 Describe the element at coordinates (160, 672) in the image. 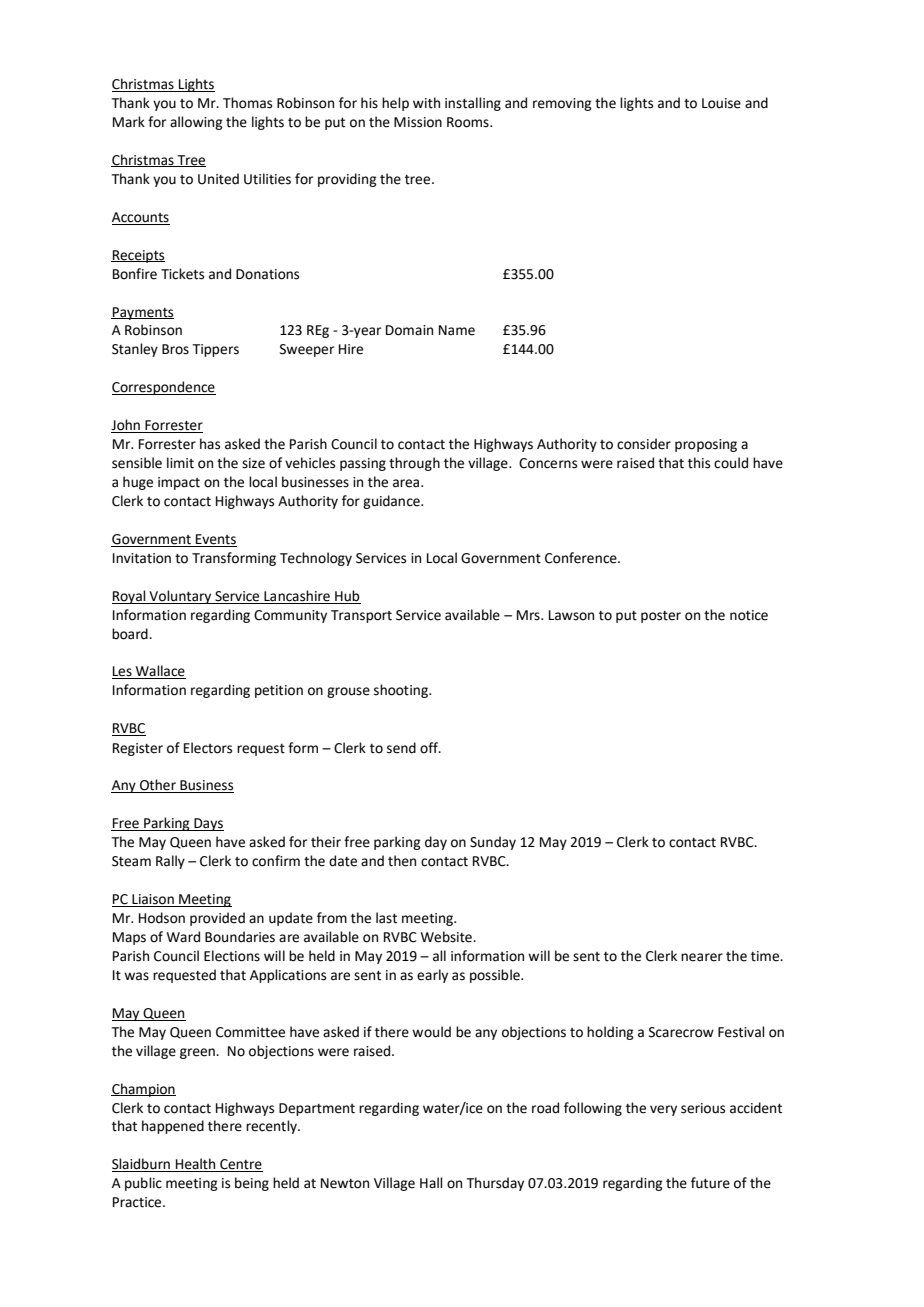

I see `Wallace` at that location.
